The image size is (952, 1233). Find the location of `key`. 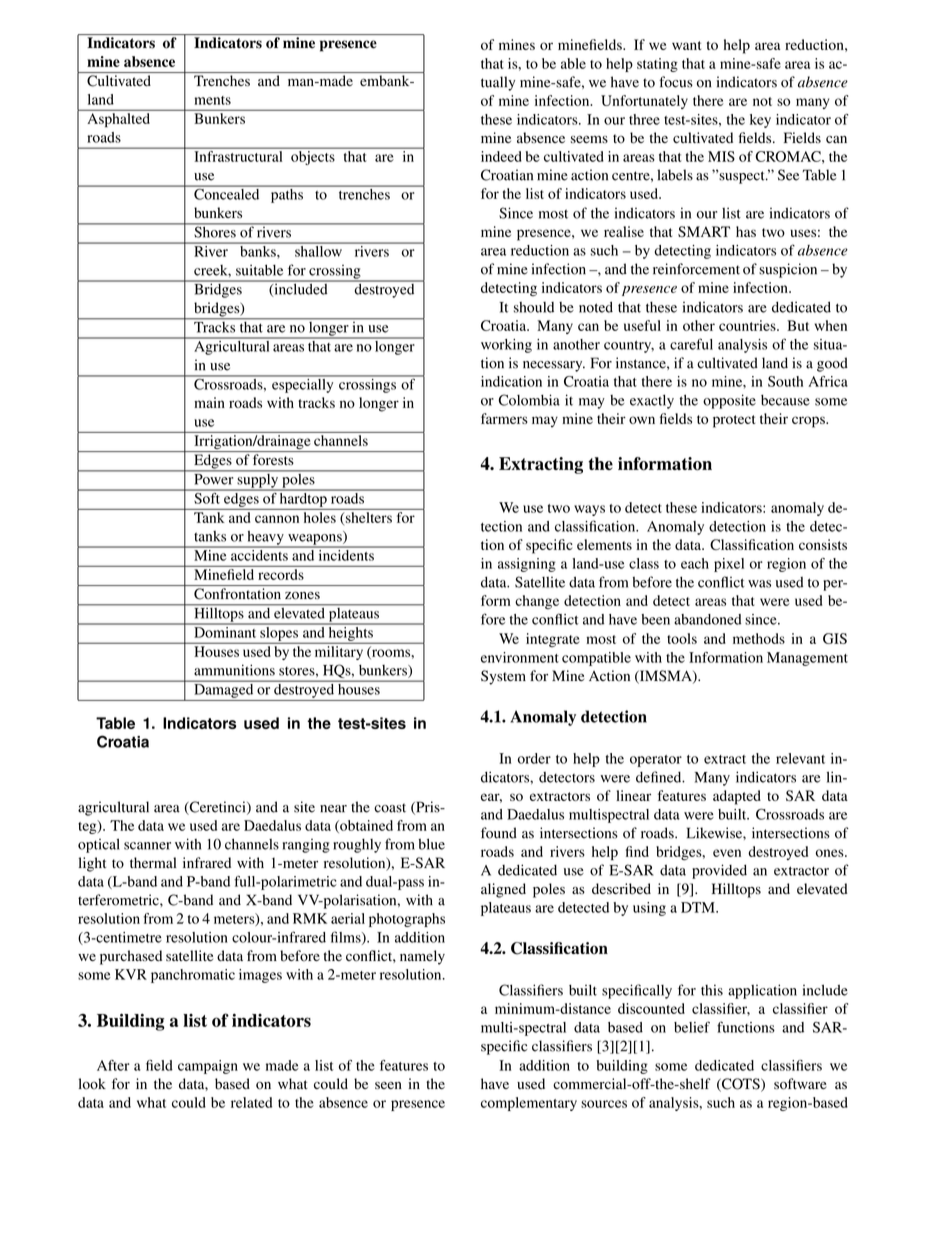

key is located at coordinates (760, 121).
